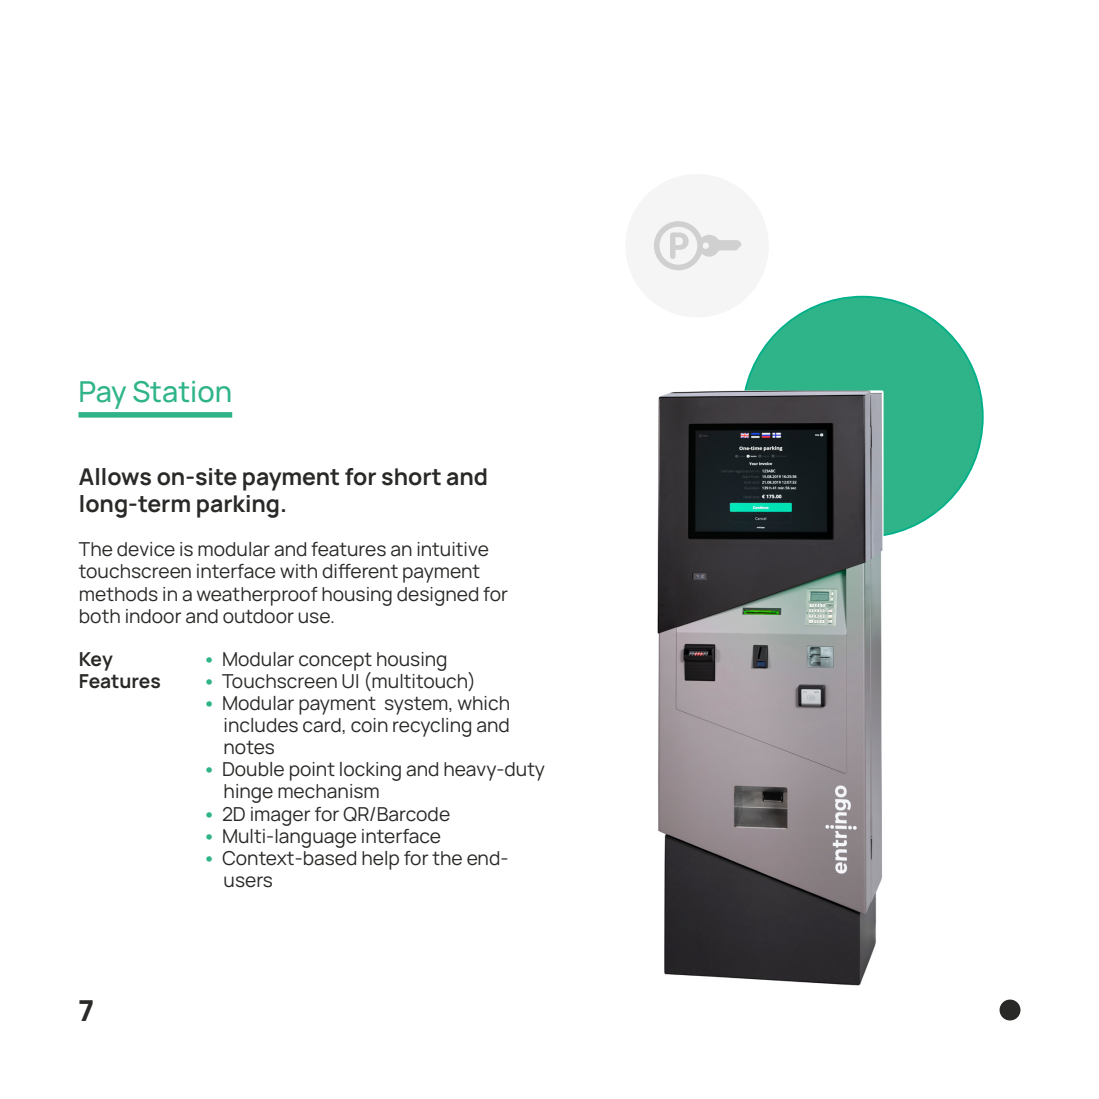 The image size is (1099, 1099). I want to click on notes, so click(249, 747).
